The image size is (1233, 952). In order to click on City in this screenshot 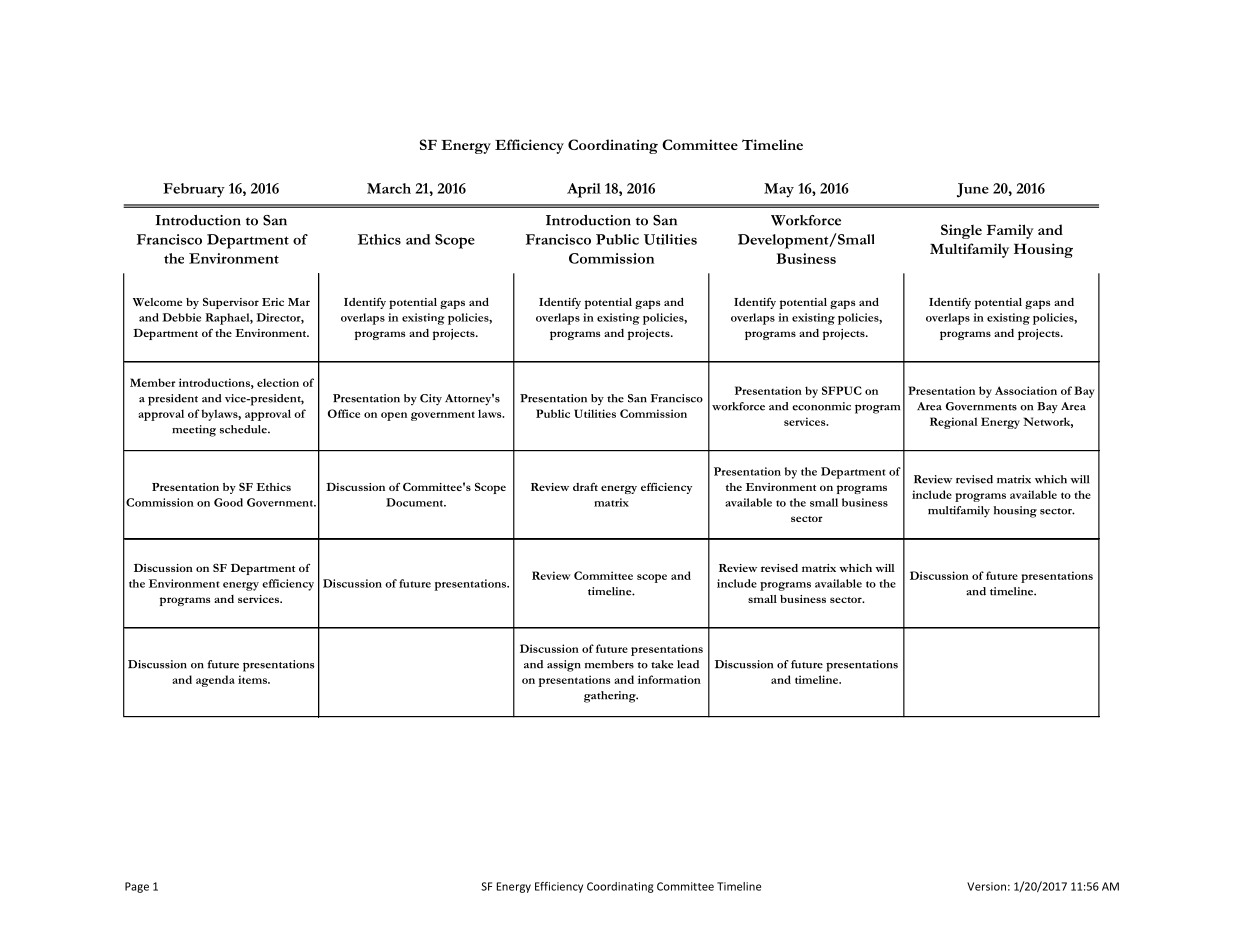, I will do `click(431, 400)`.
